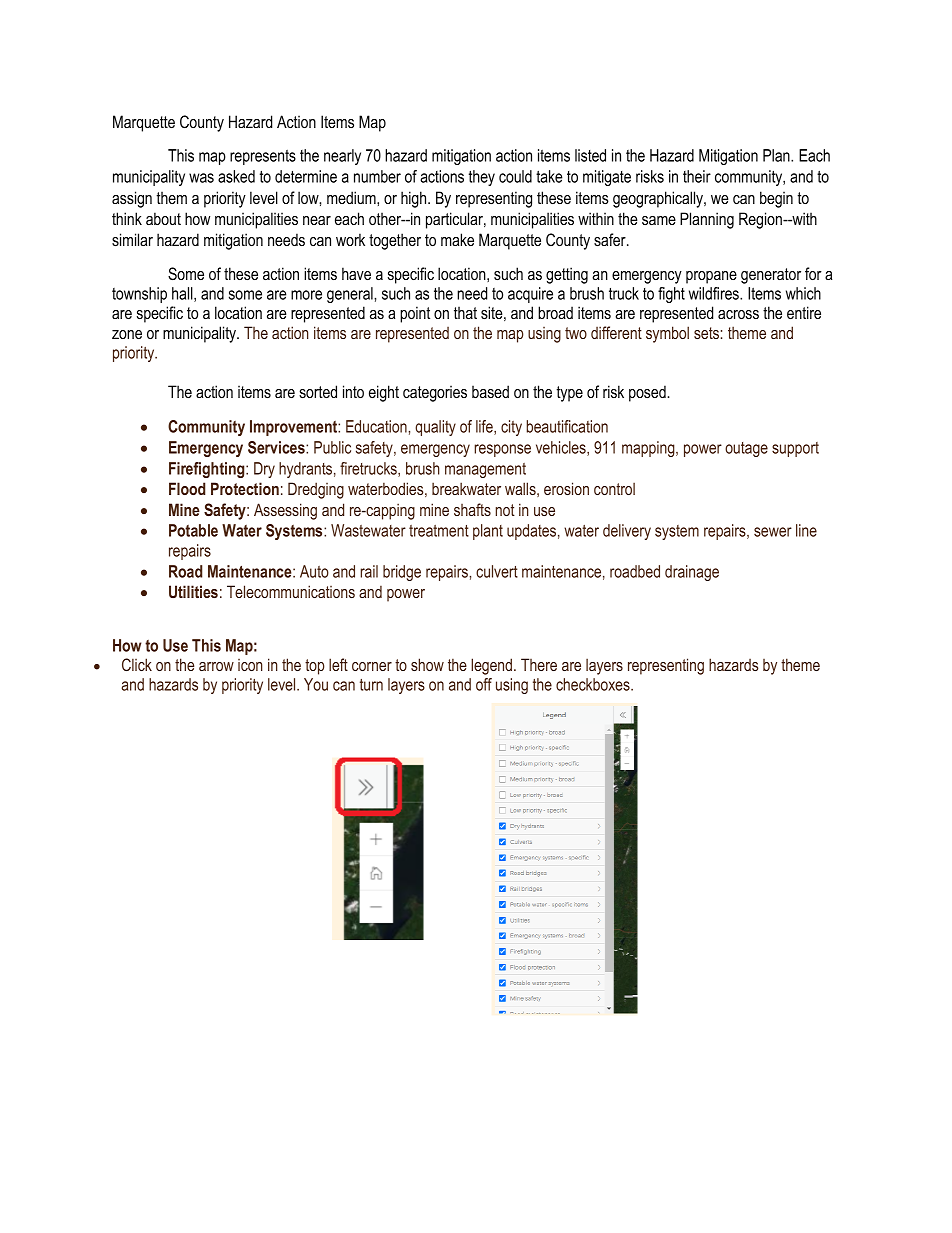 The image size is (952, 1233). I want to click on township, so click(139, 295).
